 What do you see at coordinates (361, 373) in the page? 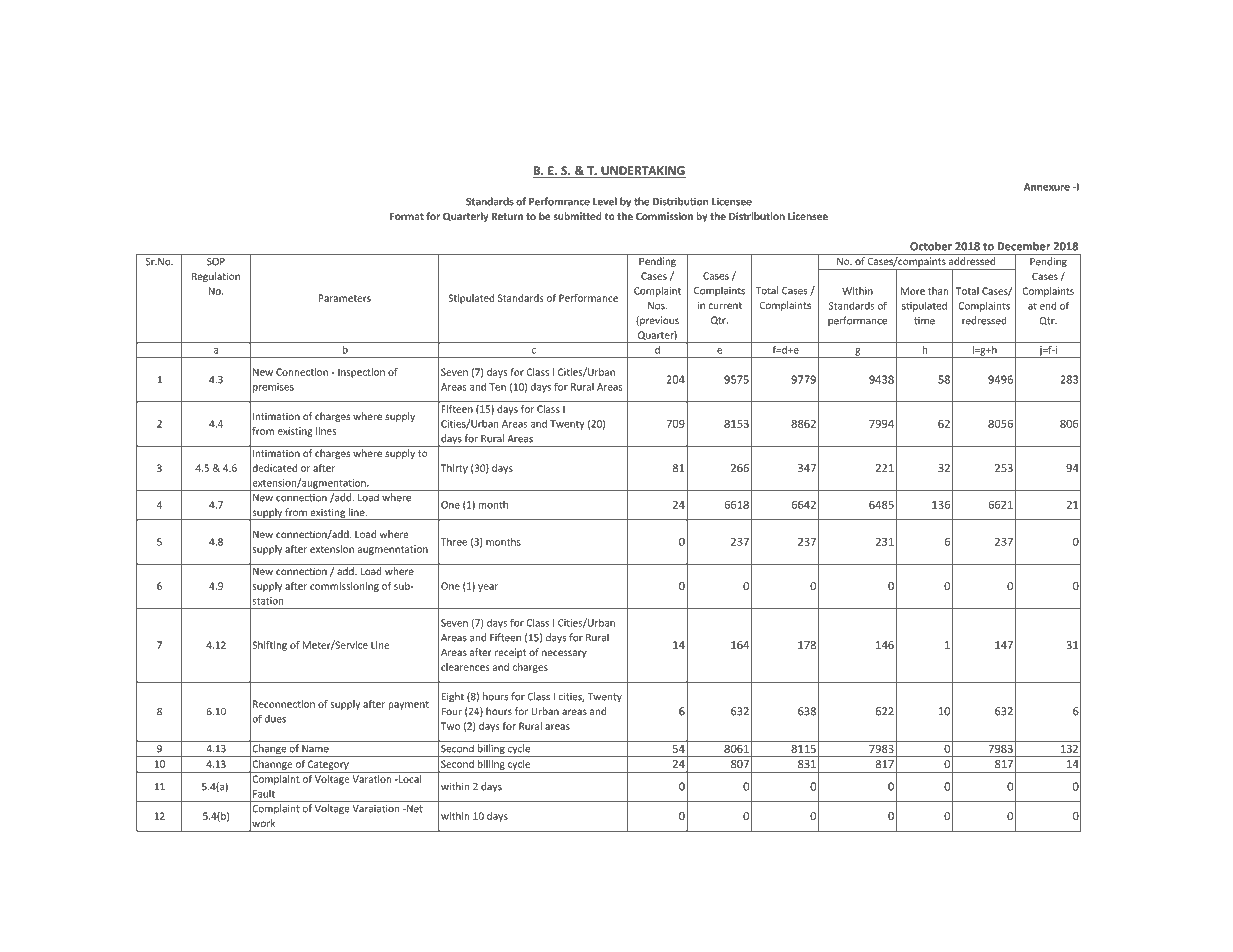
I see `Inspection` at bounding box center [361, 373].
